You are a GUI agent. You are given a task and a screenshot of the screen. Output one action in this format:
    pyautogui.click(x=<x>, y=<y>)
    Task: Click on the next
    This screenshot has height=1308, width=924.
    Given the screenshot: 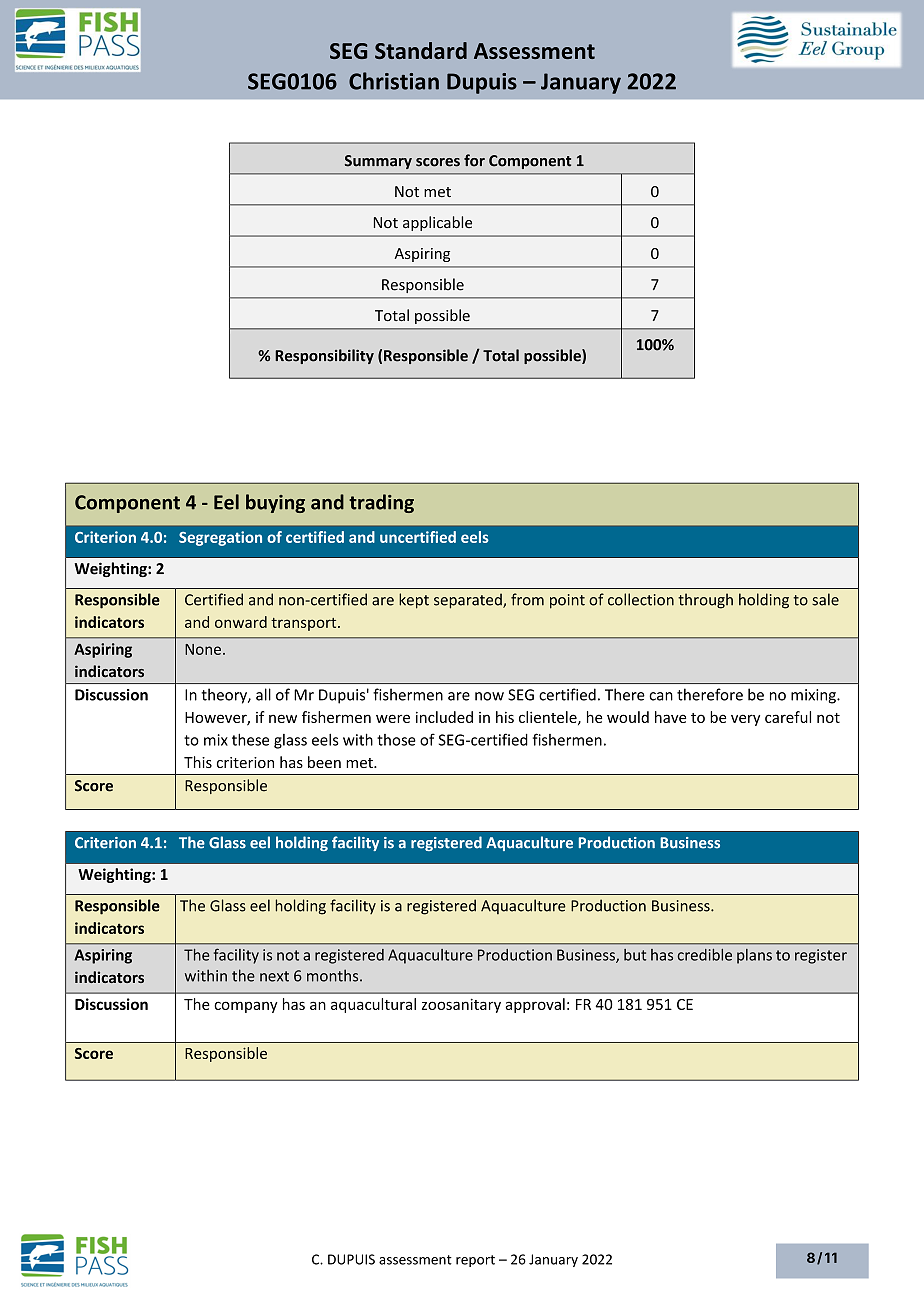 What is the action you would take?
    pyautogui.click(x=274, y=976)
